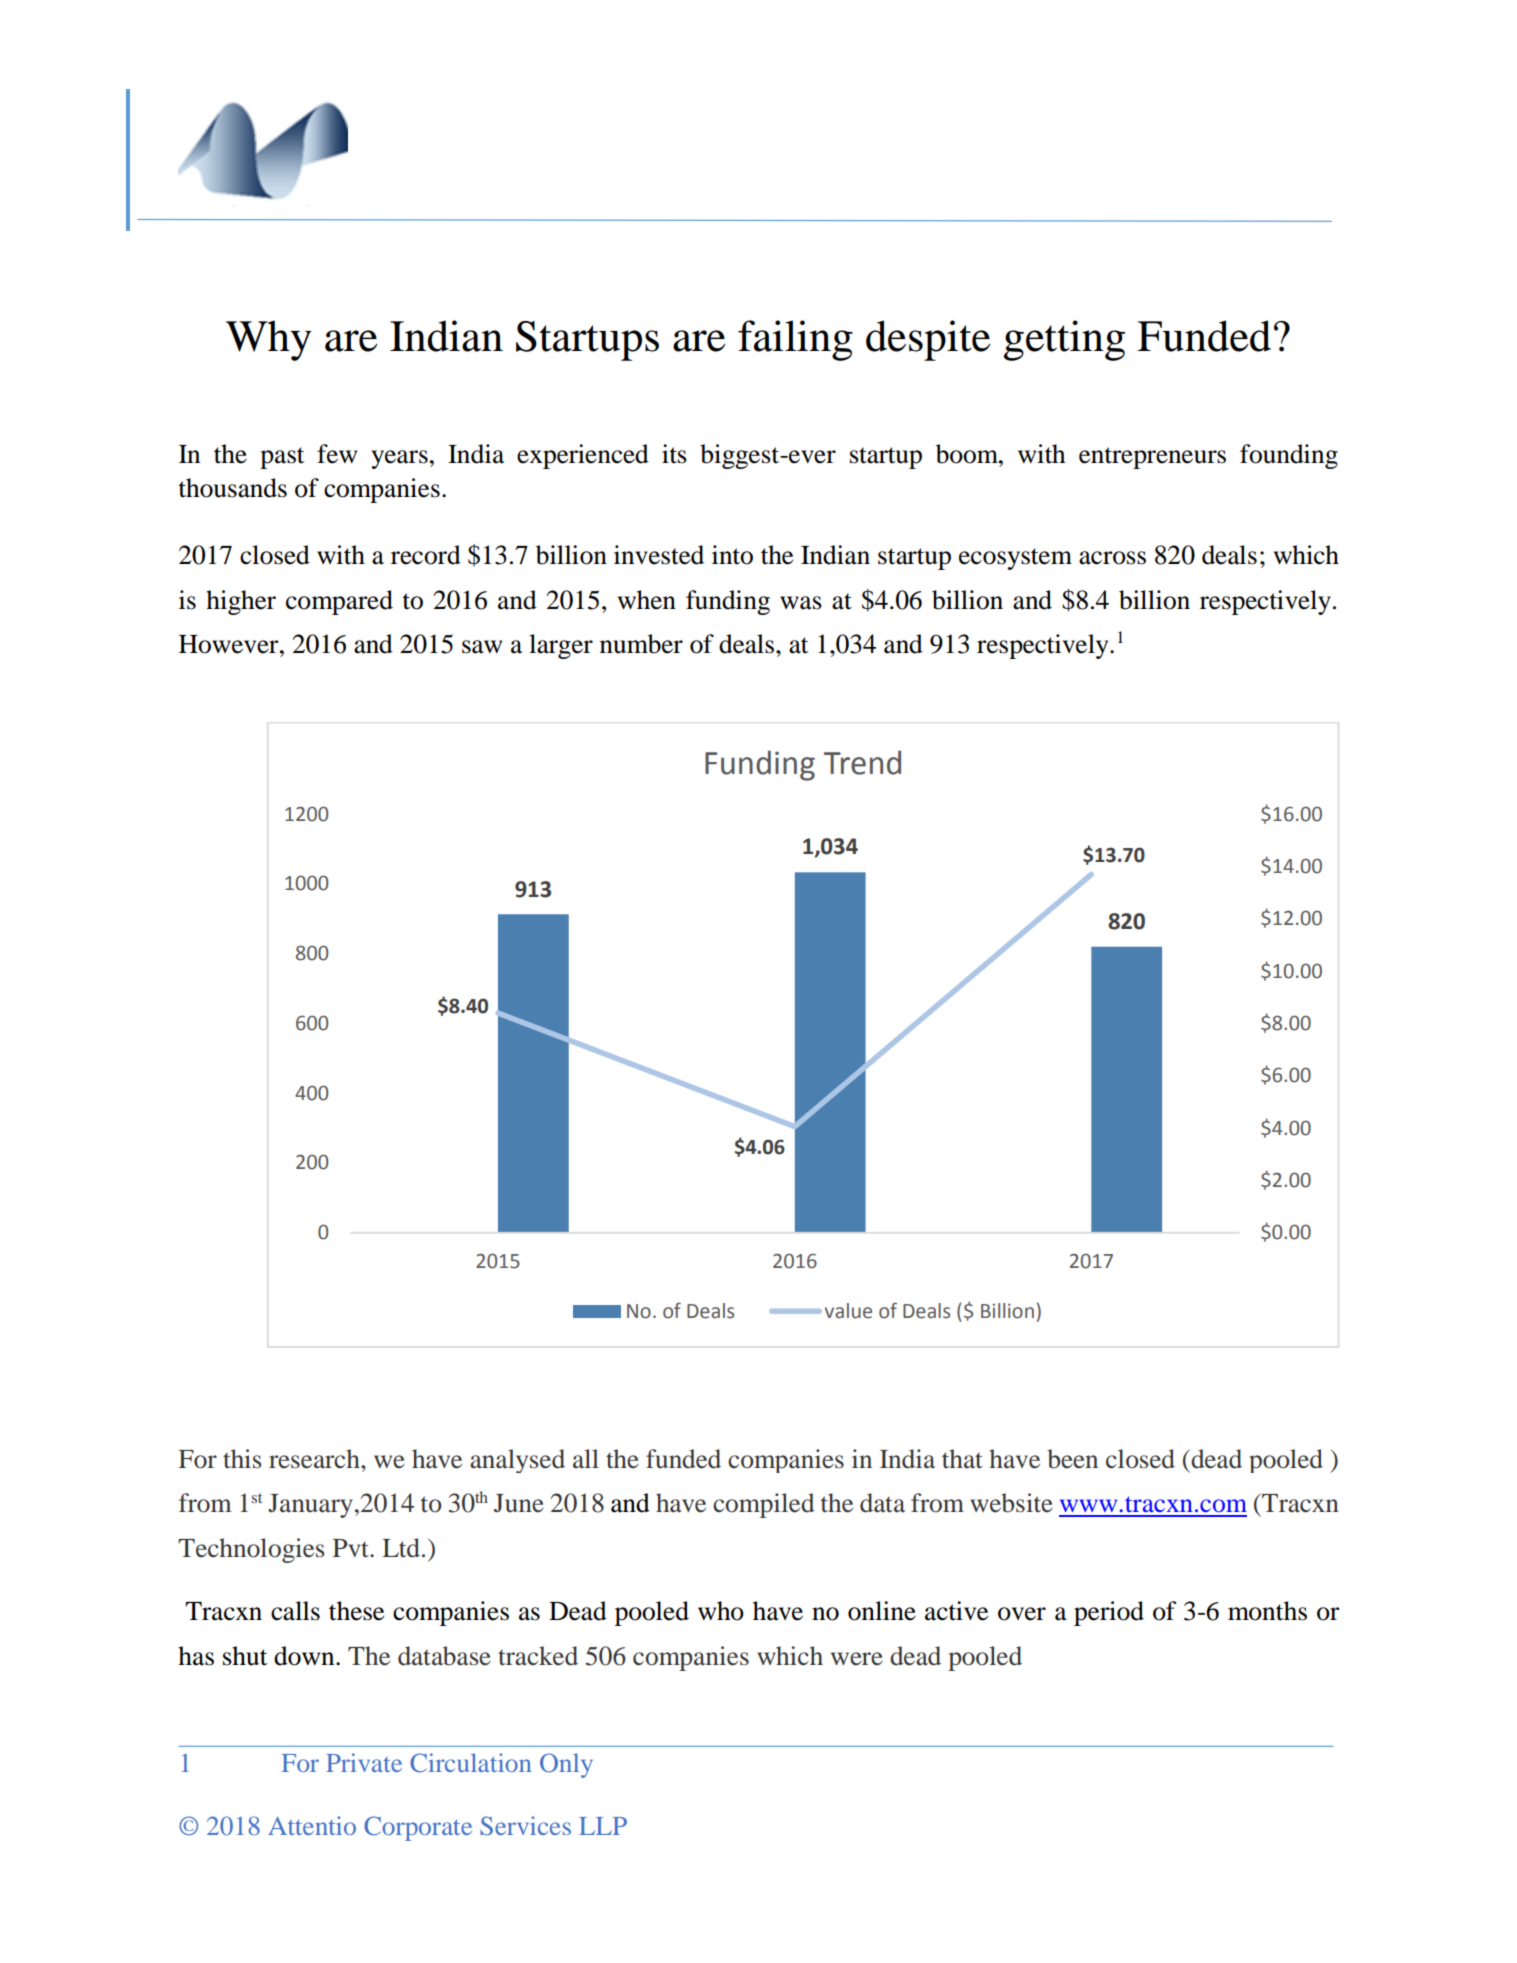 The image size is (1517, 1963). Describe the element at coordinates (1152, 458) in the screenshot. I see `entrepreneurs` at that location.
